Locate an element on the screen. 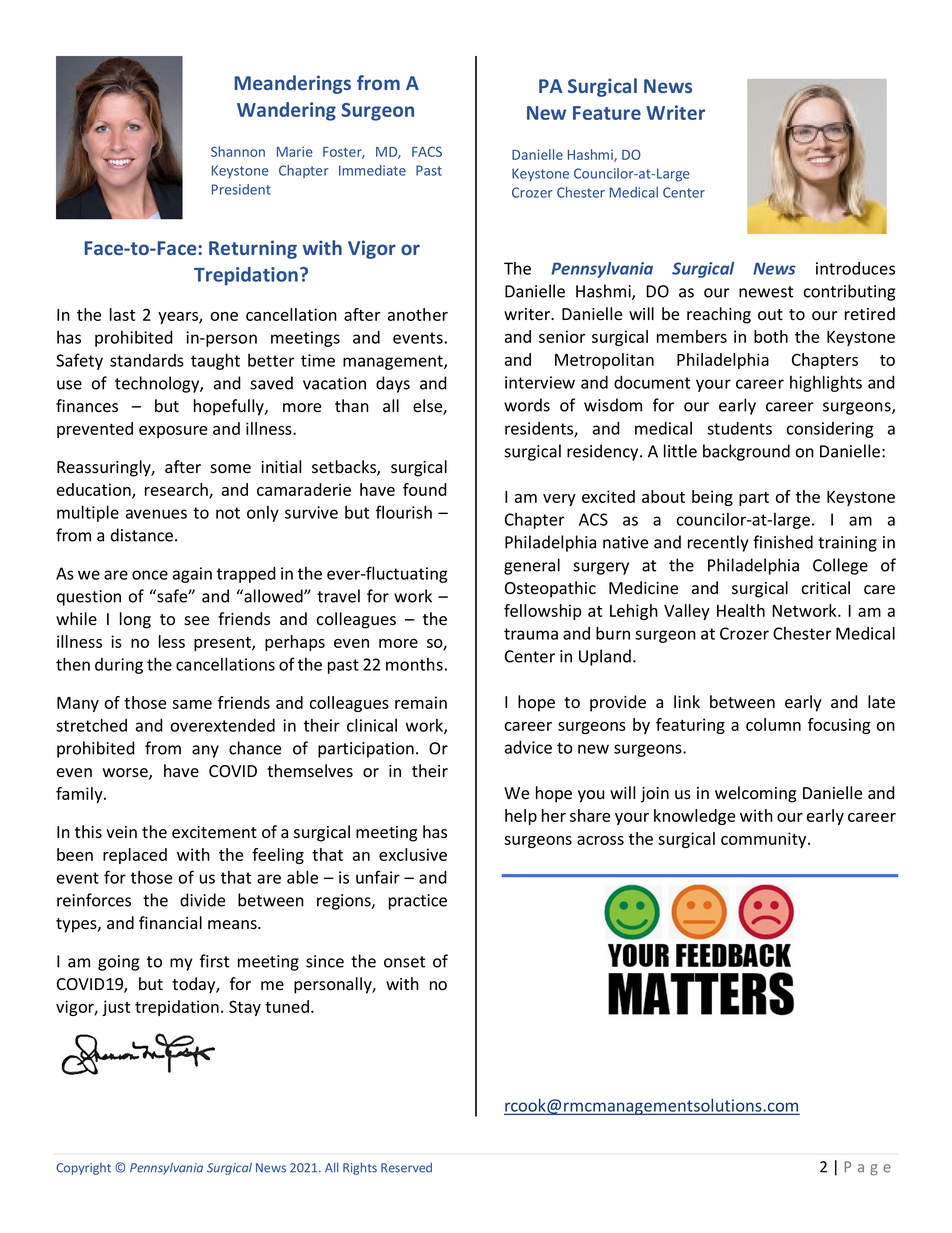 The image size is (952, 1233). welcoming is located at coordinates (755, 794).
